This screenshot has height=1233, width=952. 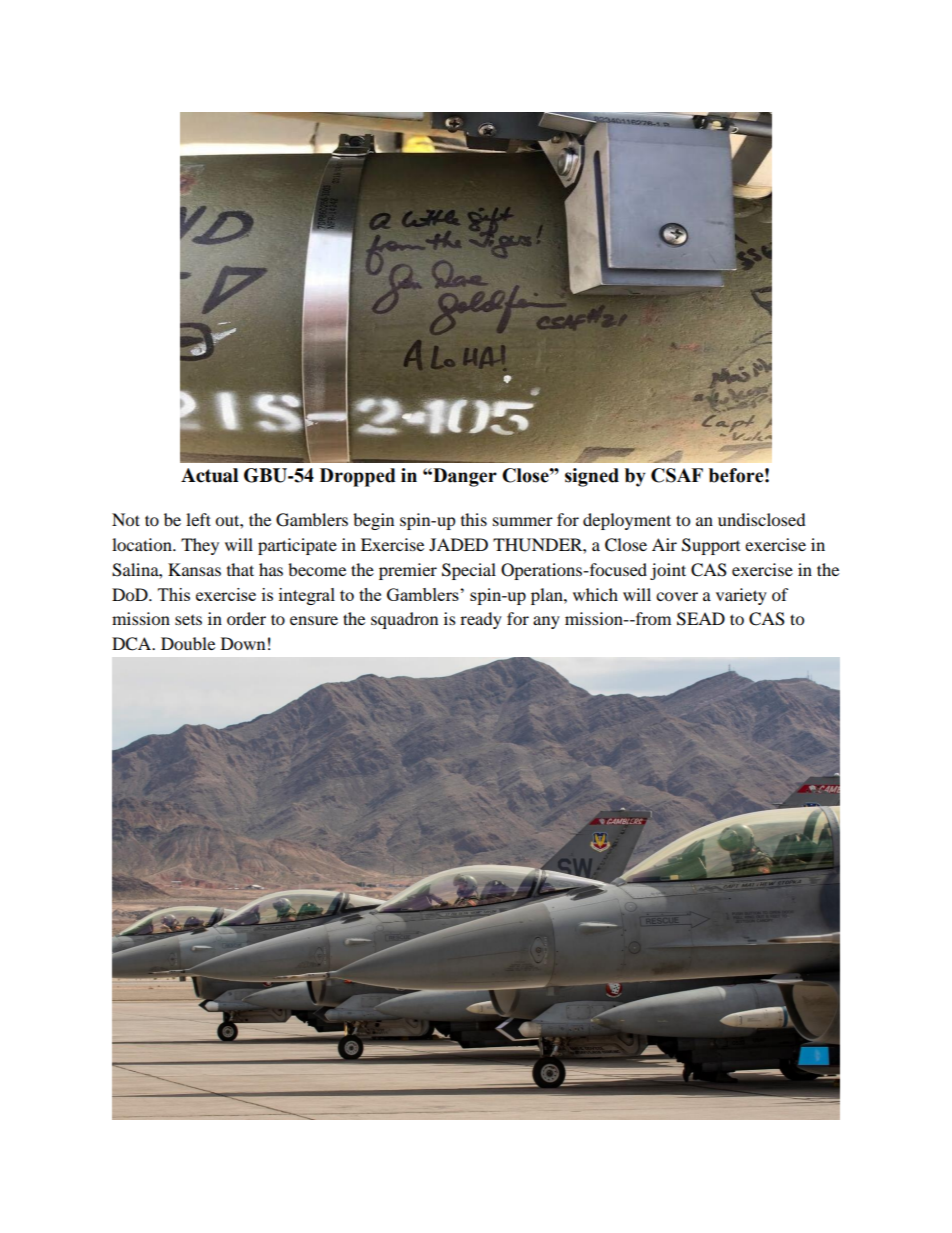 I want to click on begin, so click(x=373, y=521).
